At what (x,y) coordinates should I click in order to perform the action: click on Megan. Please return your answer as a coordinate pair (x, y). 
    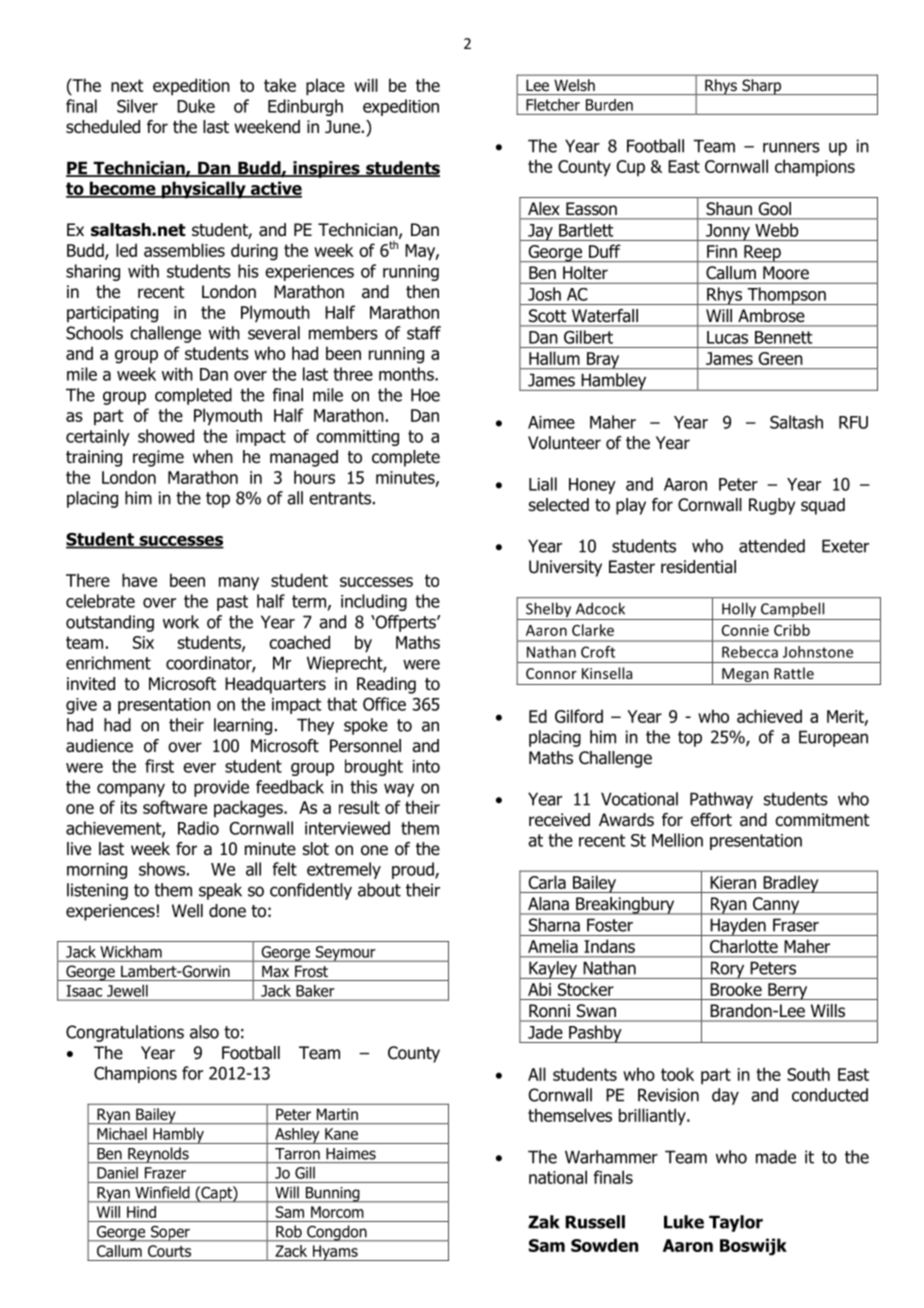
    Looking at the image, I should click on (745, 676).
